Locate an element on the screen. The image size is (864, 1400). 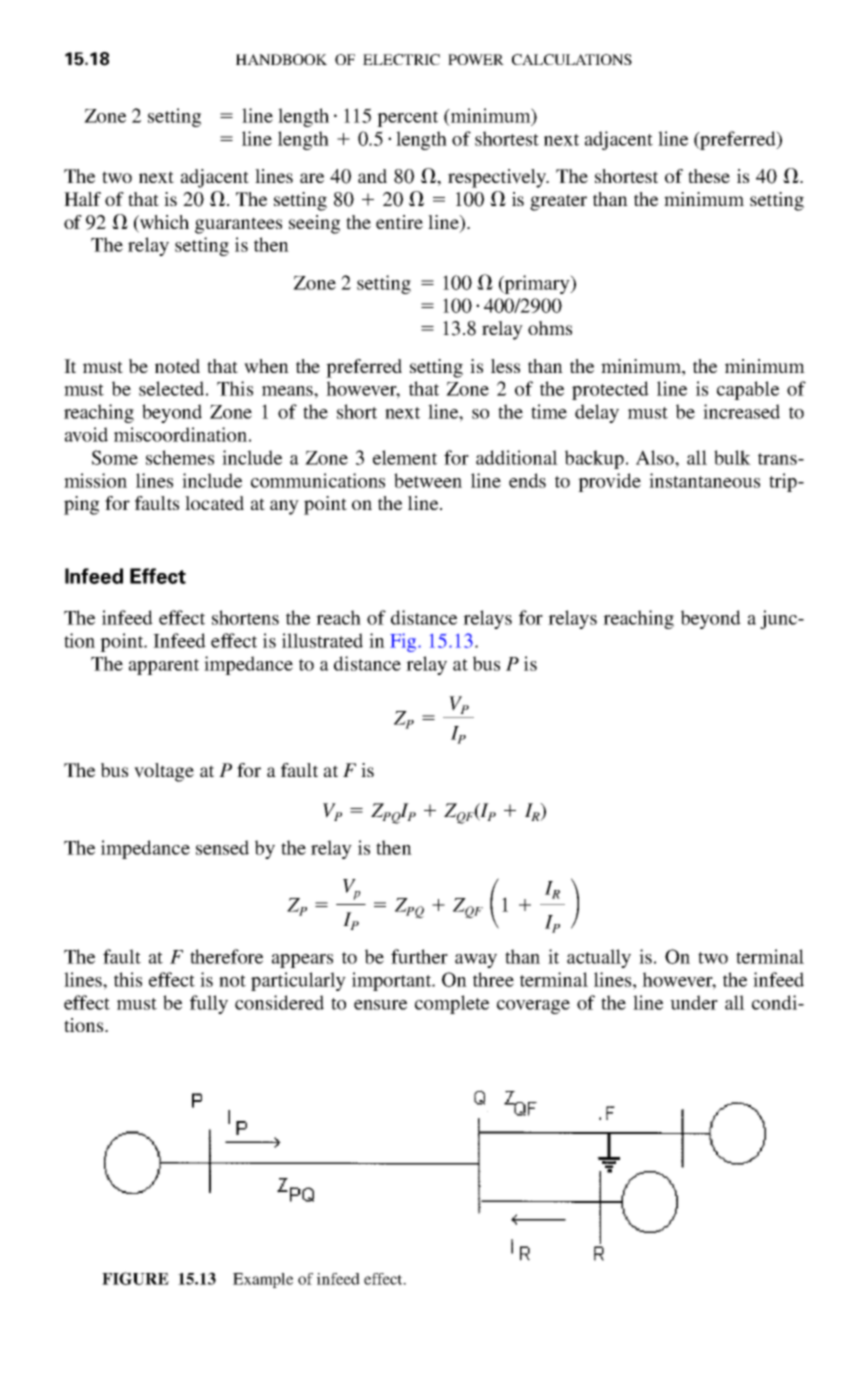
Example is located at coordinates (263, 1280).
